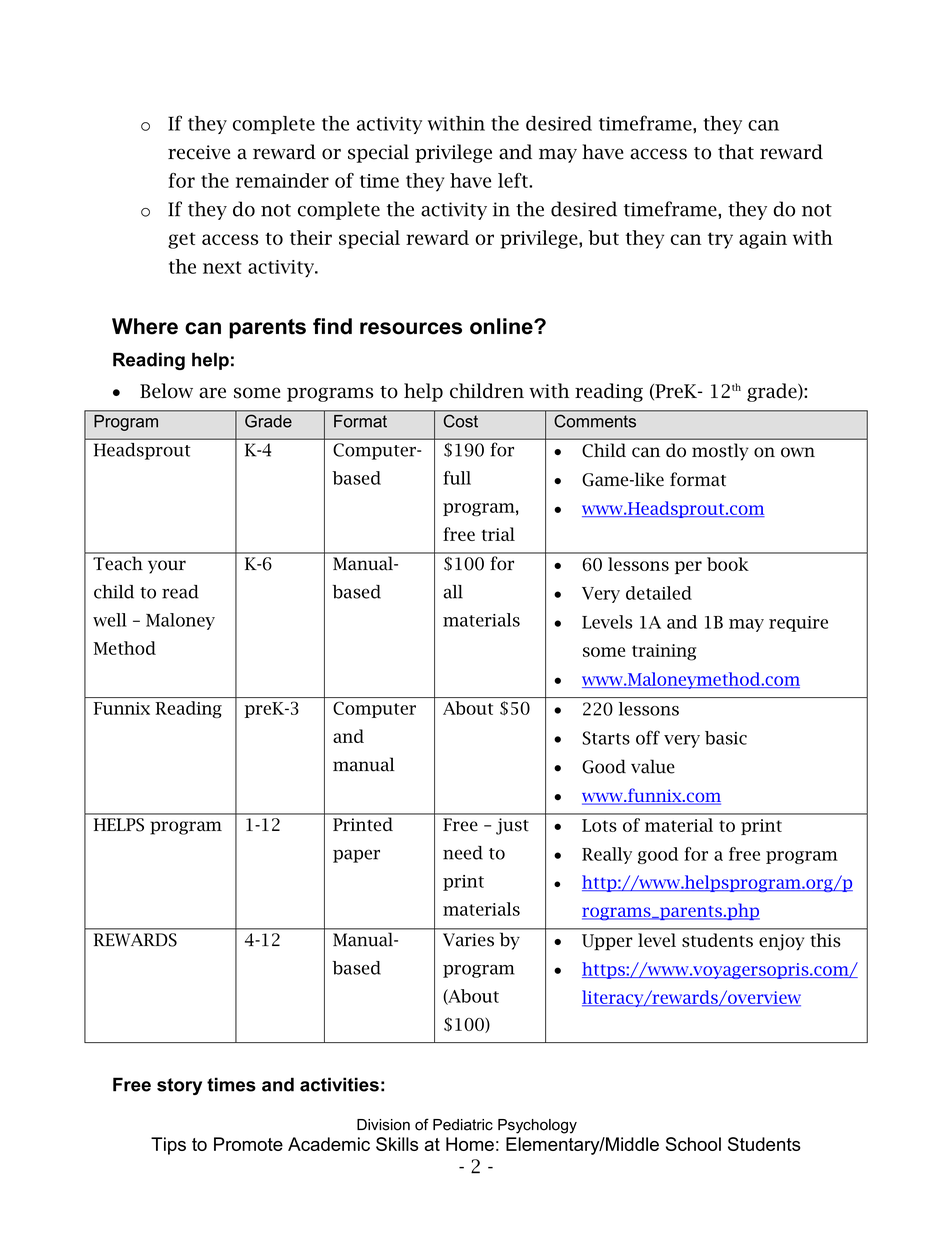 This document has width=952, height=1233. What do you see at coordinates (179, 1086) in the document?
I see `story` at bounding box center [179, 1086].
